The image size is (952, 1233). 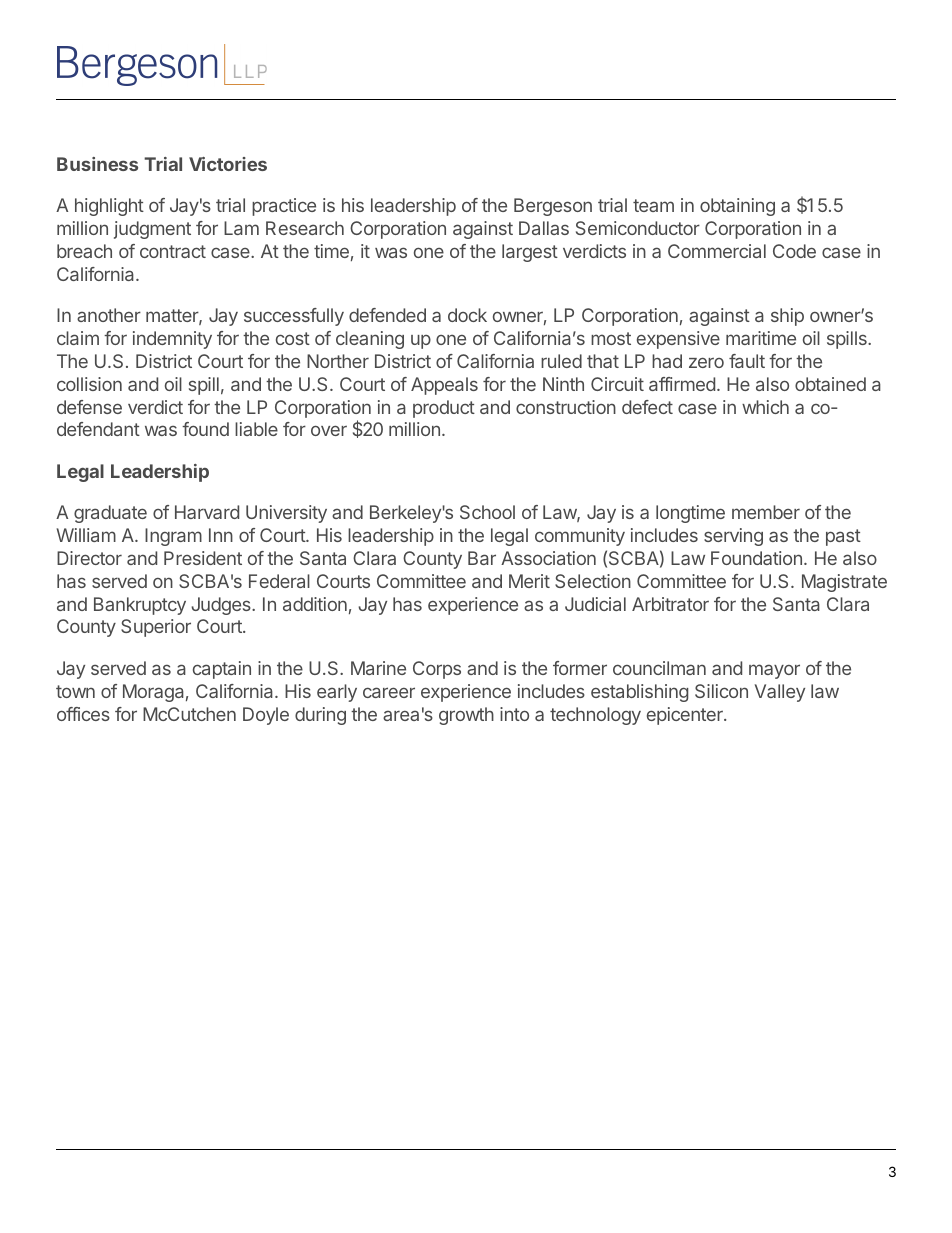 What do you see at coordinates (256, 429) in the screenshot?
I see `liable` at bounding box center [256, 429].
